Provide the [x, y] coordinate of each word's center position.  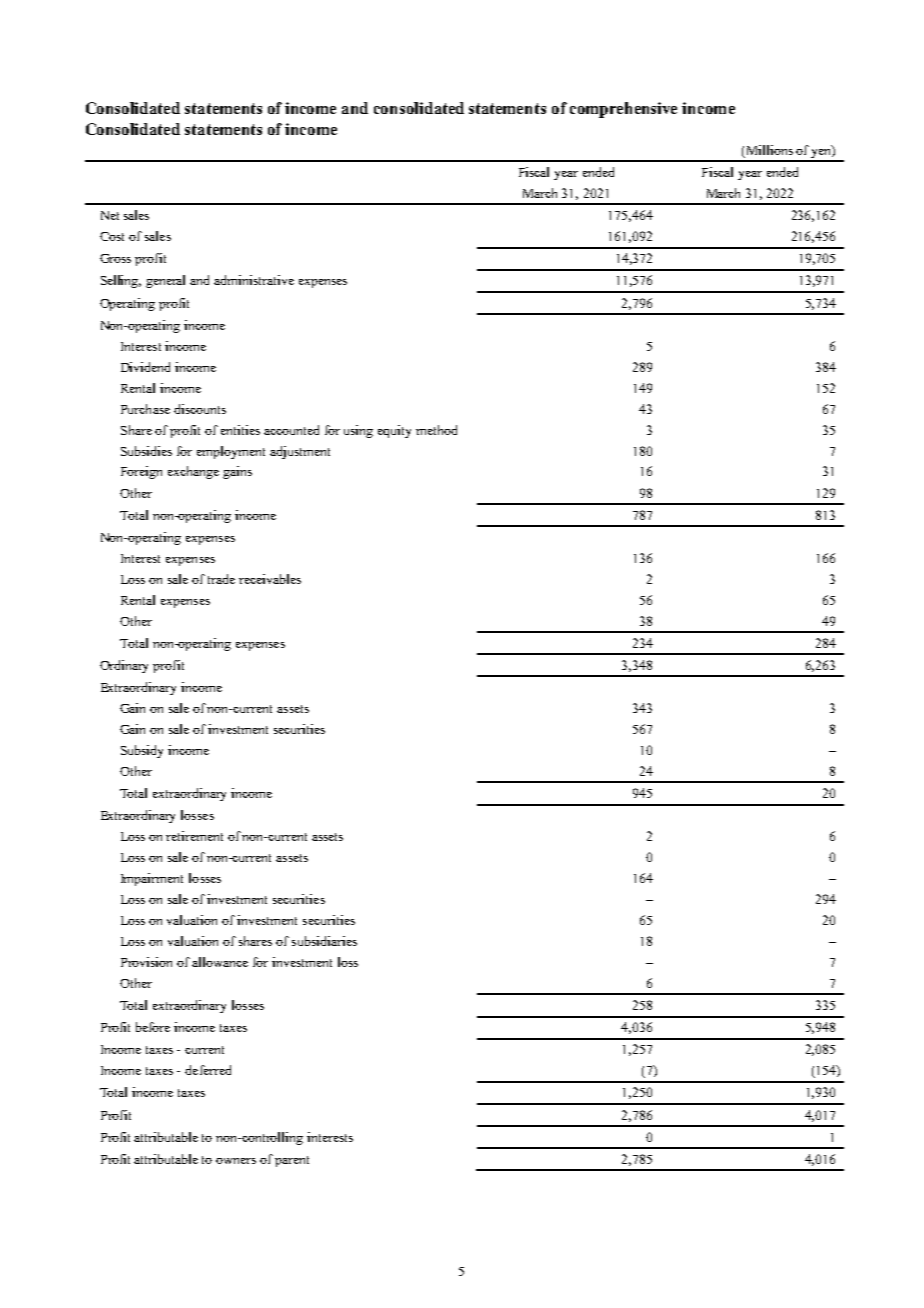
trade [221, 579]
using [358, 431]
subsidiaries [324, 941]
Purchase [145, 409]
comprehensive [623, 110]
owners [236, 1161]
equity [394, 431]
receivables [270, 579]
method [436, 430]
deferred [208, 1070]
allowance [220, 962]
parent [292, 1161]
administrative [254, 280]
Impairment [152, 879]
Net [110, 215]
